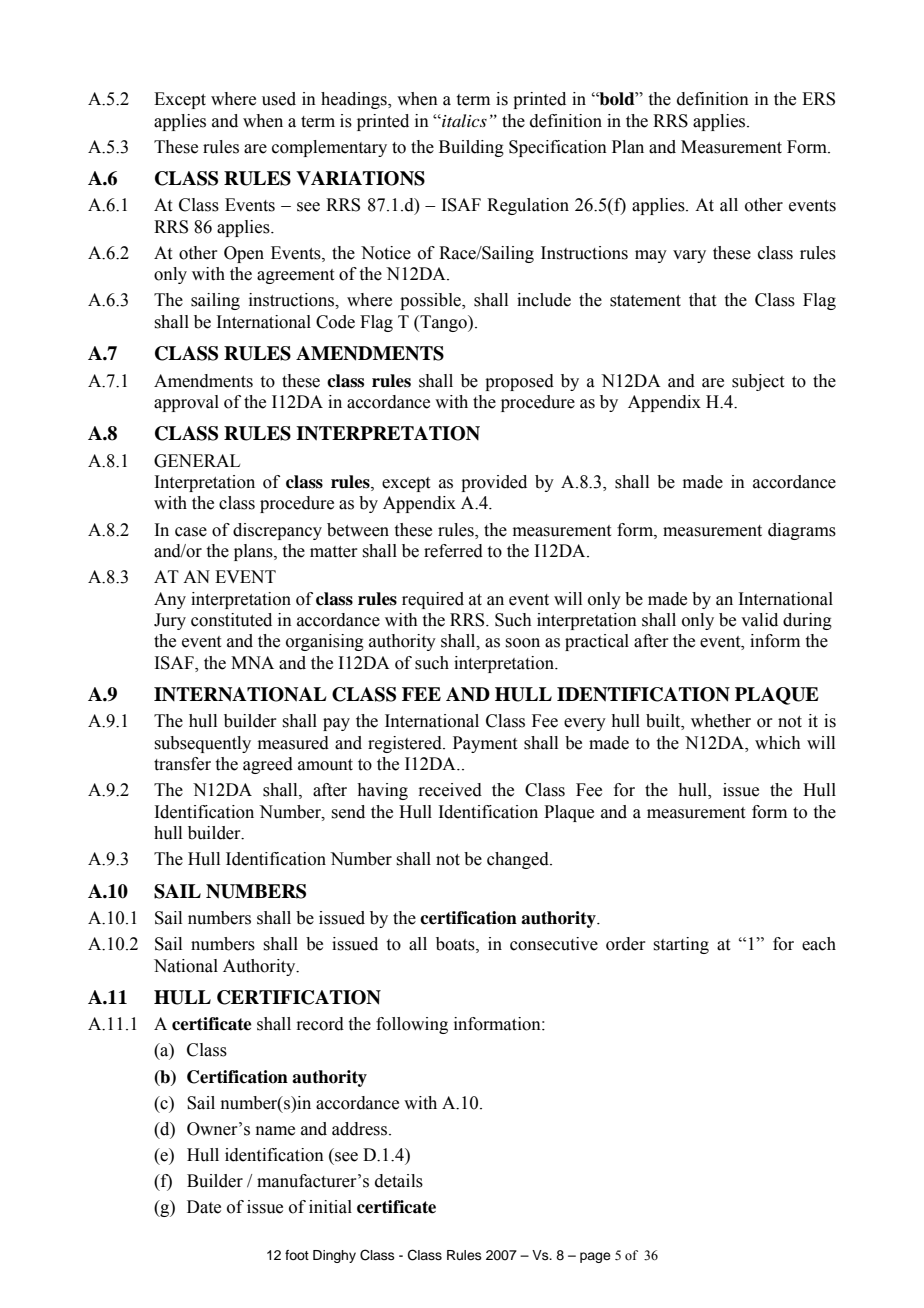 This image has height=1308, width=924. I want to click on Building, so click(471, 148).
